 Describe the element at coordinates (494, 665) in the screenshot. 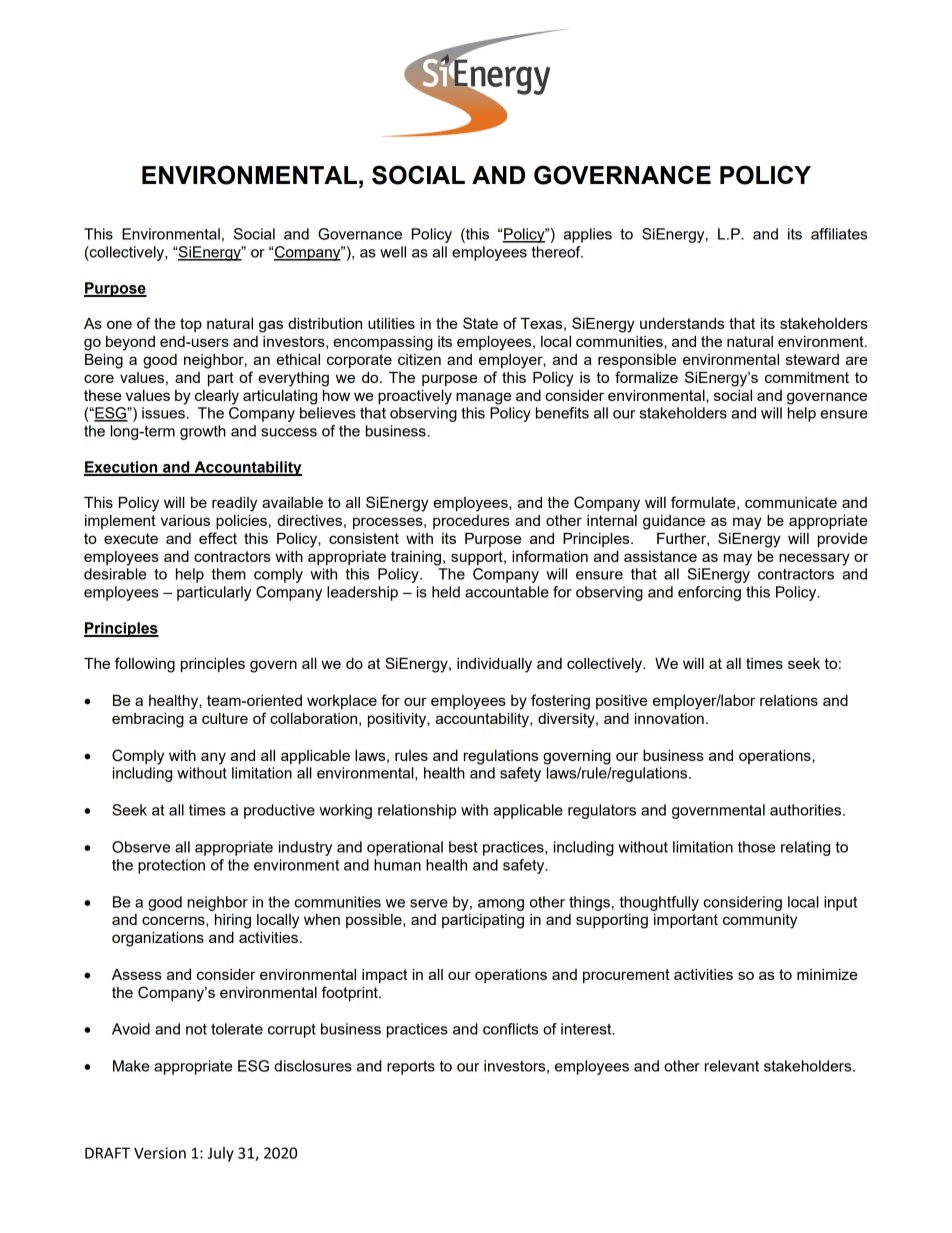

I see `individually` at that location.
